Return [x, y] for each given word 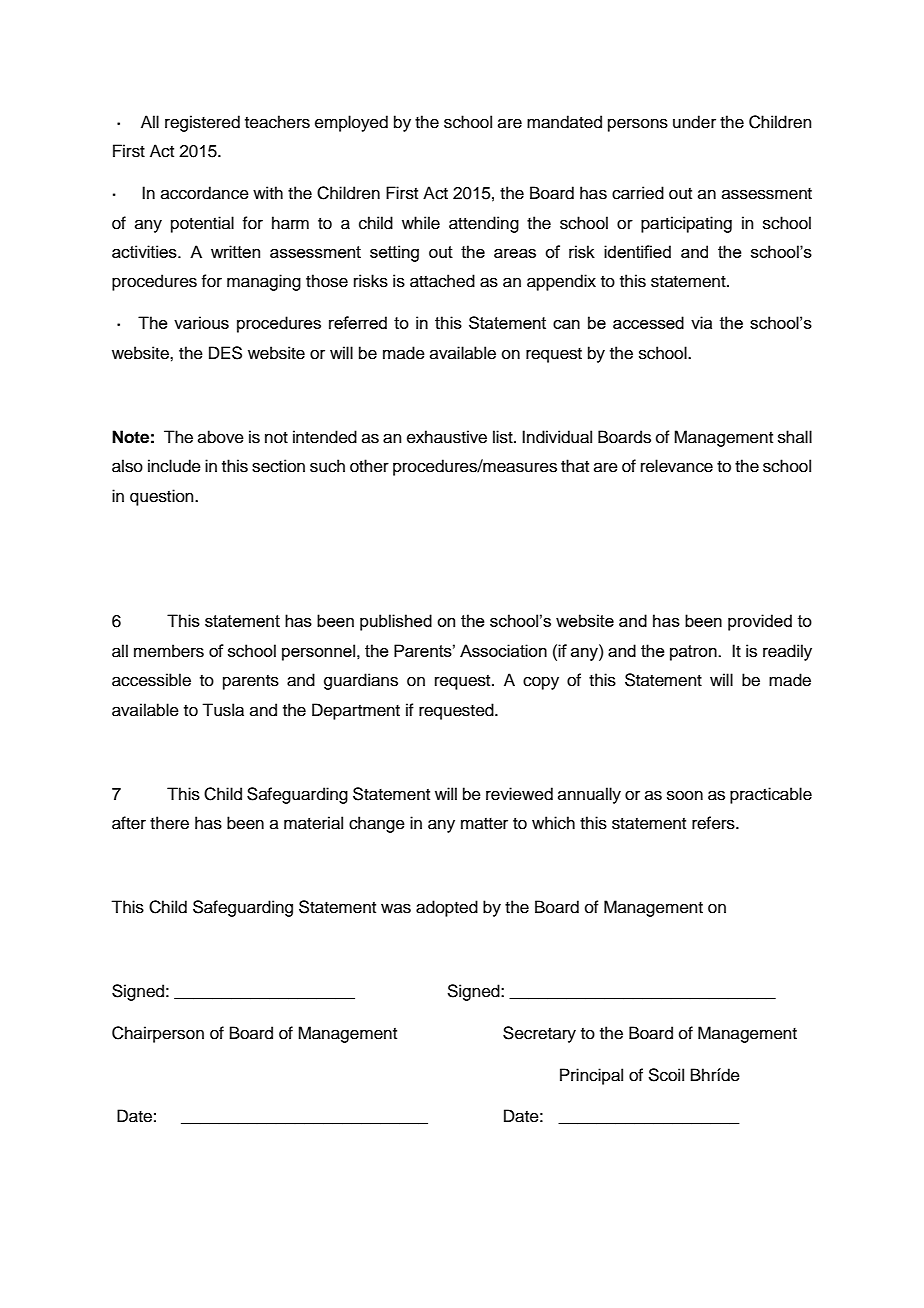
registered [202, 123]
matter [484, 824]
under [694, 122]
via [701, 322]
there [169, 823]
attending [484, 224]
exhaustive [447, 437]
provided [760, 622]
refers [714, 823]
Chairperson [158, 1034]
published [396, 622]
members [169, 651]
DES [225, 353]
